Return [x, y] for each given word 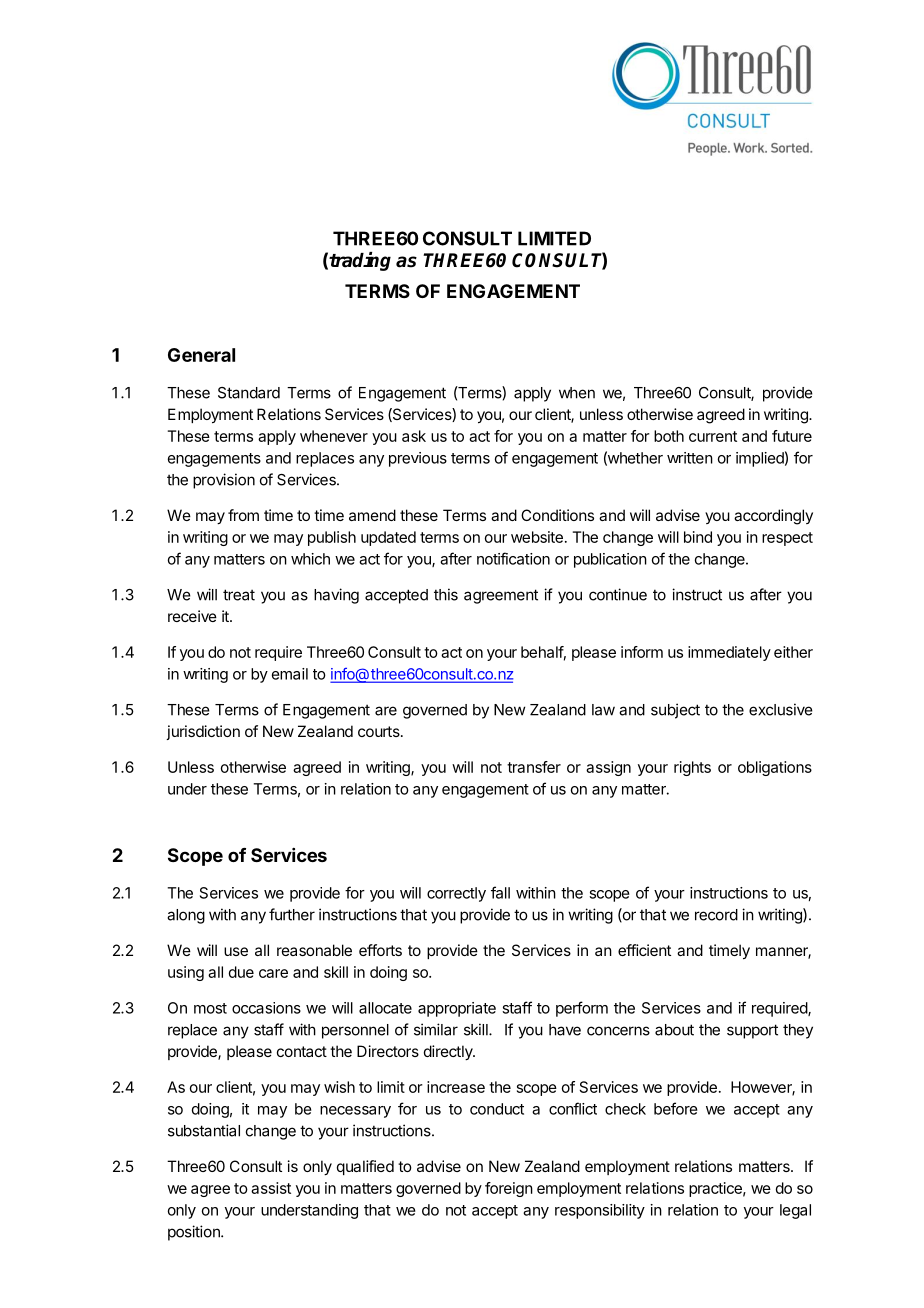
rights [692, 768]
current [713, 436]
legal [795, 1211]
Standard [249, 393]
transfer [534, 767]
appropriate [457, 1009]
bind [698, 537]
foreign [509, 1189]
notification [513, 558]
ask [414, 436]
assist [271, 1188]
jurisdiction [203, 732]
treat [239, 595]
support [752, 1031]
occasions [266, 1008]
